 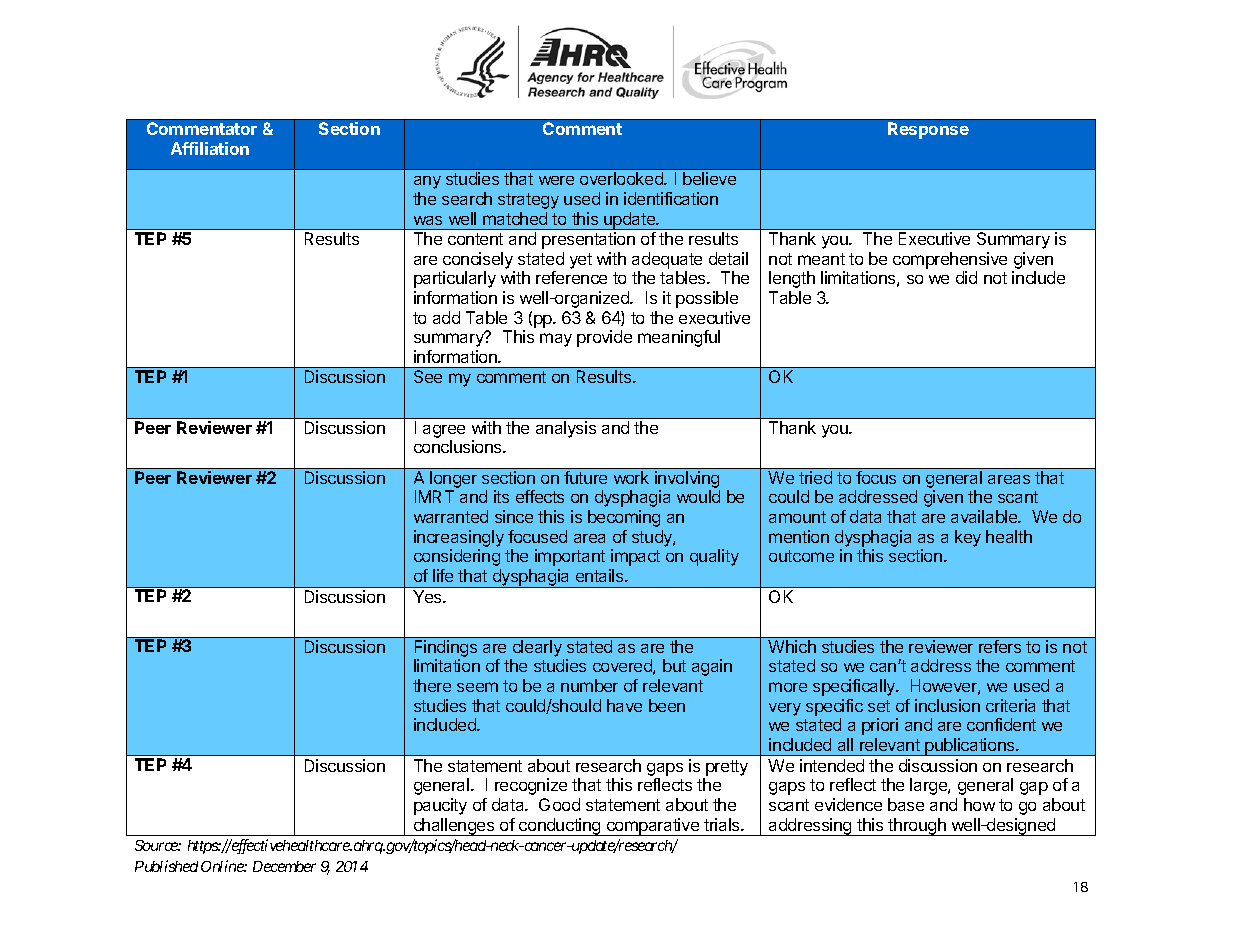 What do you see at coordinates (879, 706) in the image?
I see `set` at bounding box center [879, 706].
